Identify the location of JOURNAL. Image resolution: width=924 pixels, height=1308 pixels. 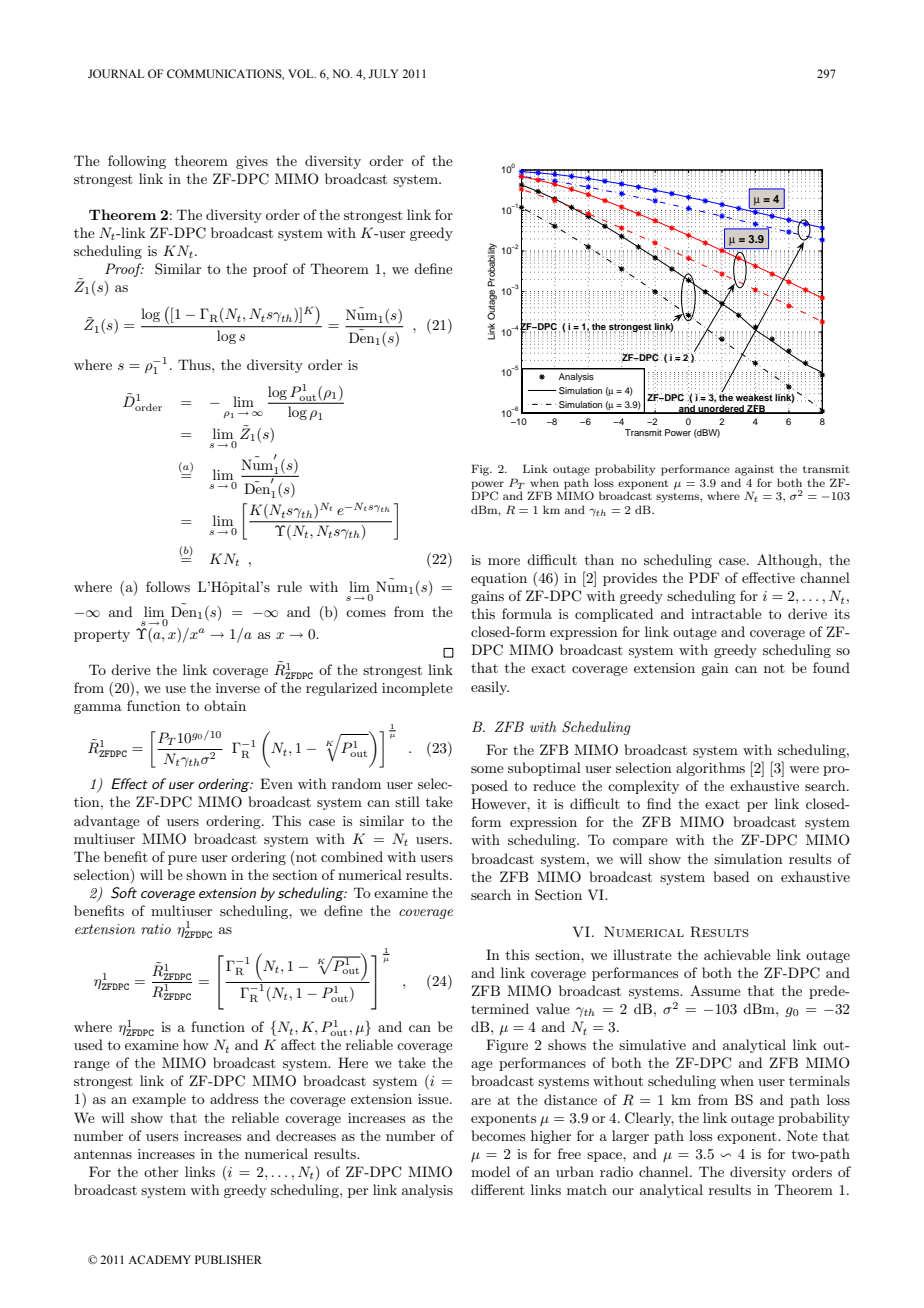
(116, 73).
